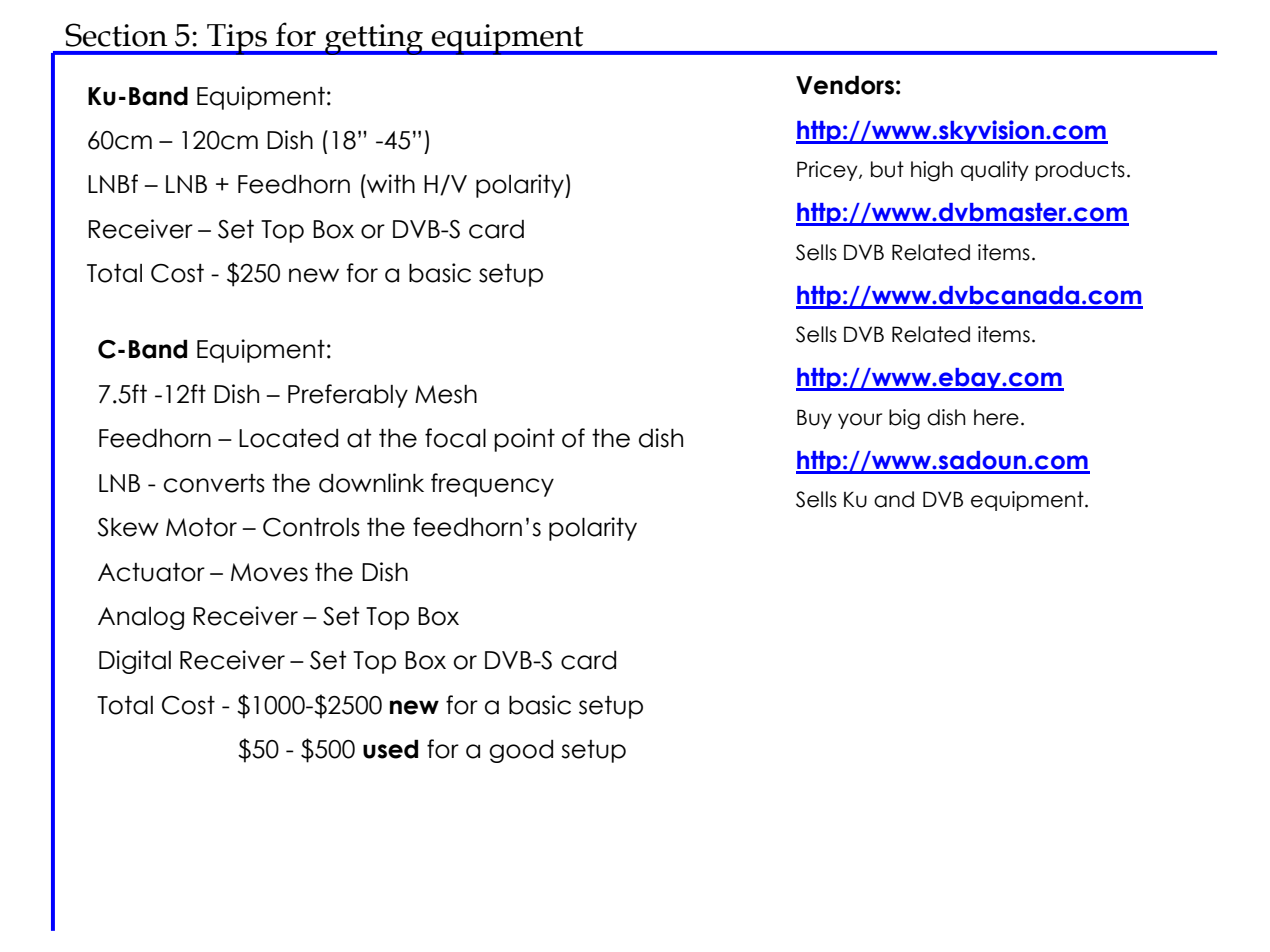 The height and width of the screenshot is (952, 1270). I want to click on Vendors, so click(845, 85).
